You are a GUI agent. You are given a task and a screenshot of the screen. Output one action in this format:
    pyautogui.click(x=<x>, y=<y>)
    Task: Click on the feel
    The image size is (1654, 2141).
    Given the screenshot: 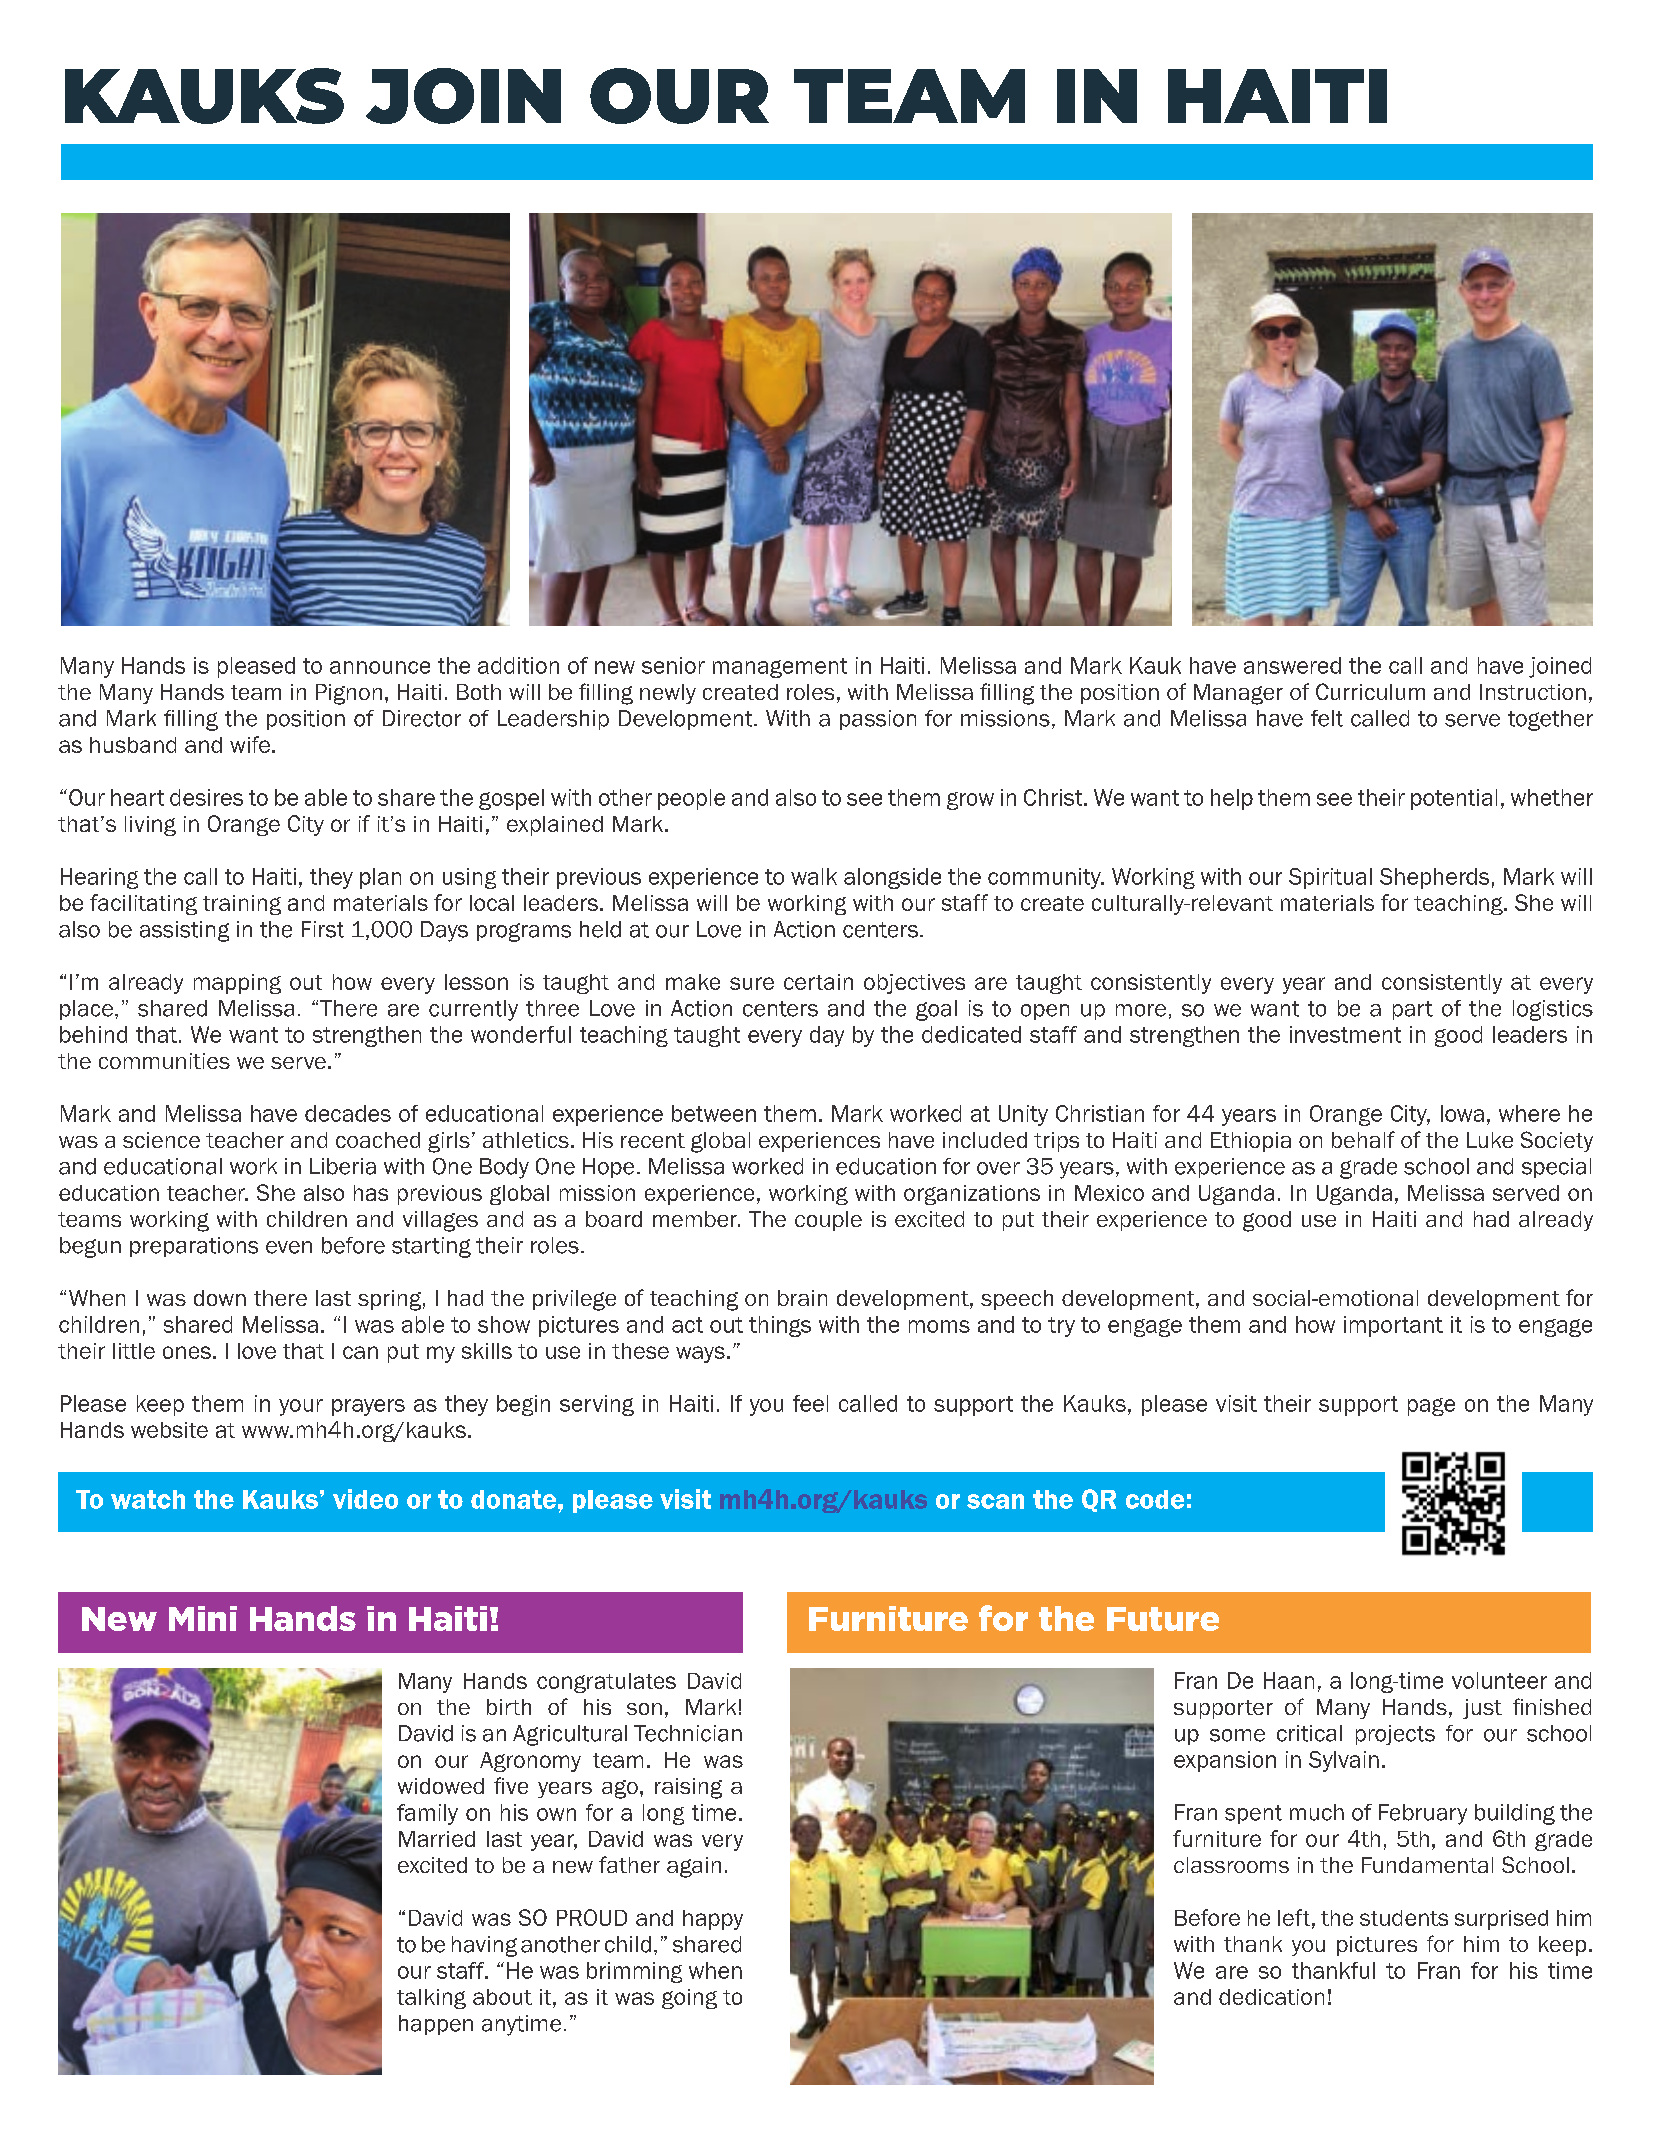 What is the action you would take?
    pyautogui.click(x=810, y=1403)
